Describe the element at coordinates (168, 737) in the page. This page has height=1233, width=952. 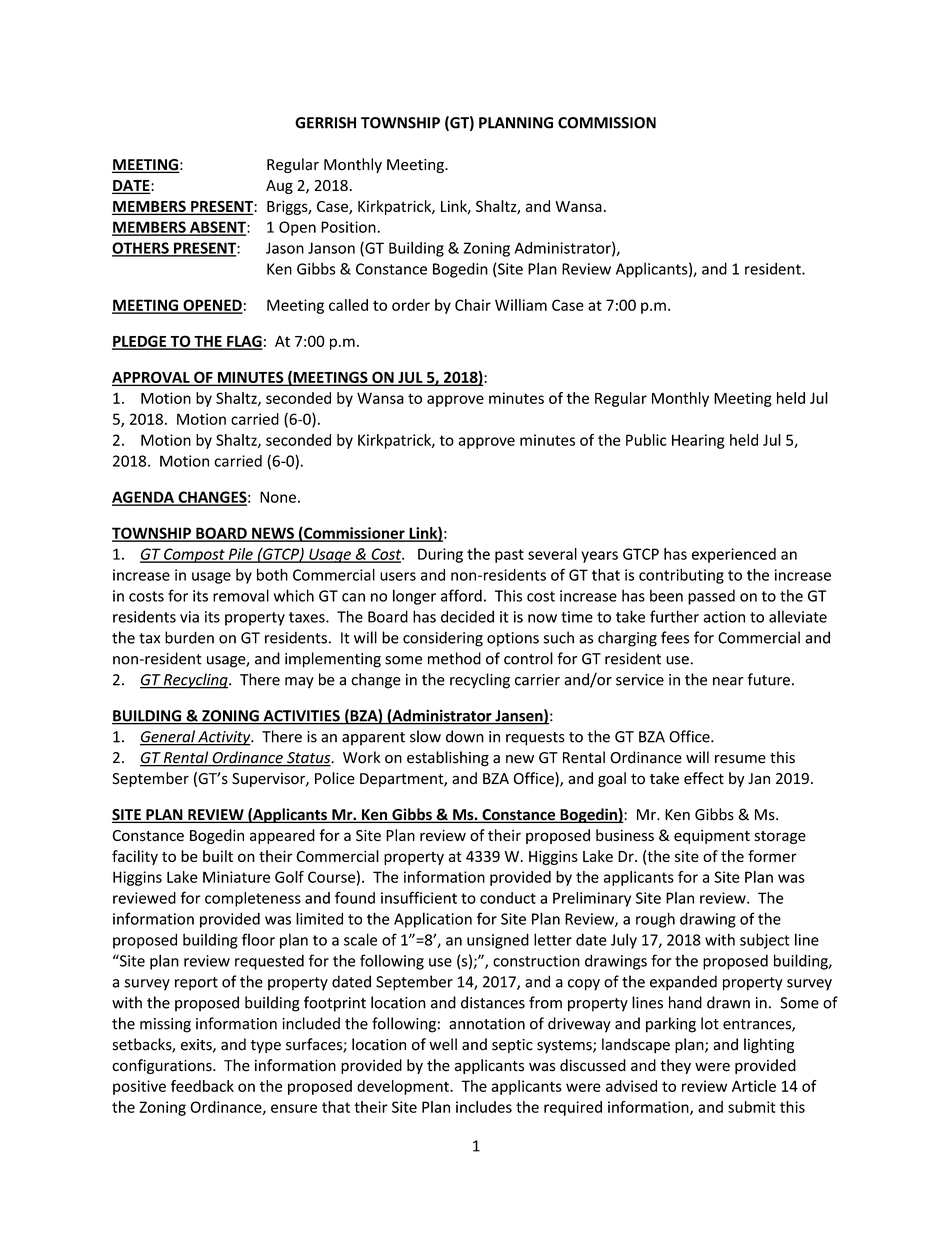
I see `General` at that location.
